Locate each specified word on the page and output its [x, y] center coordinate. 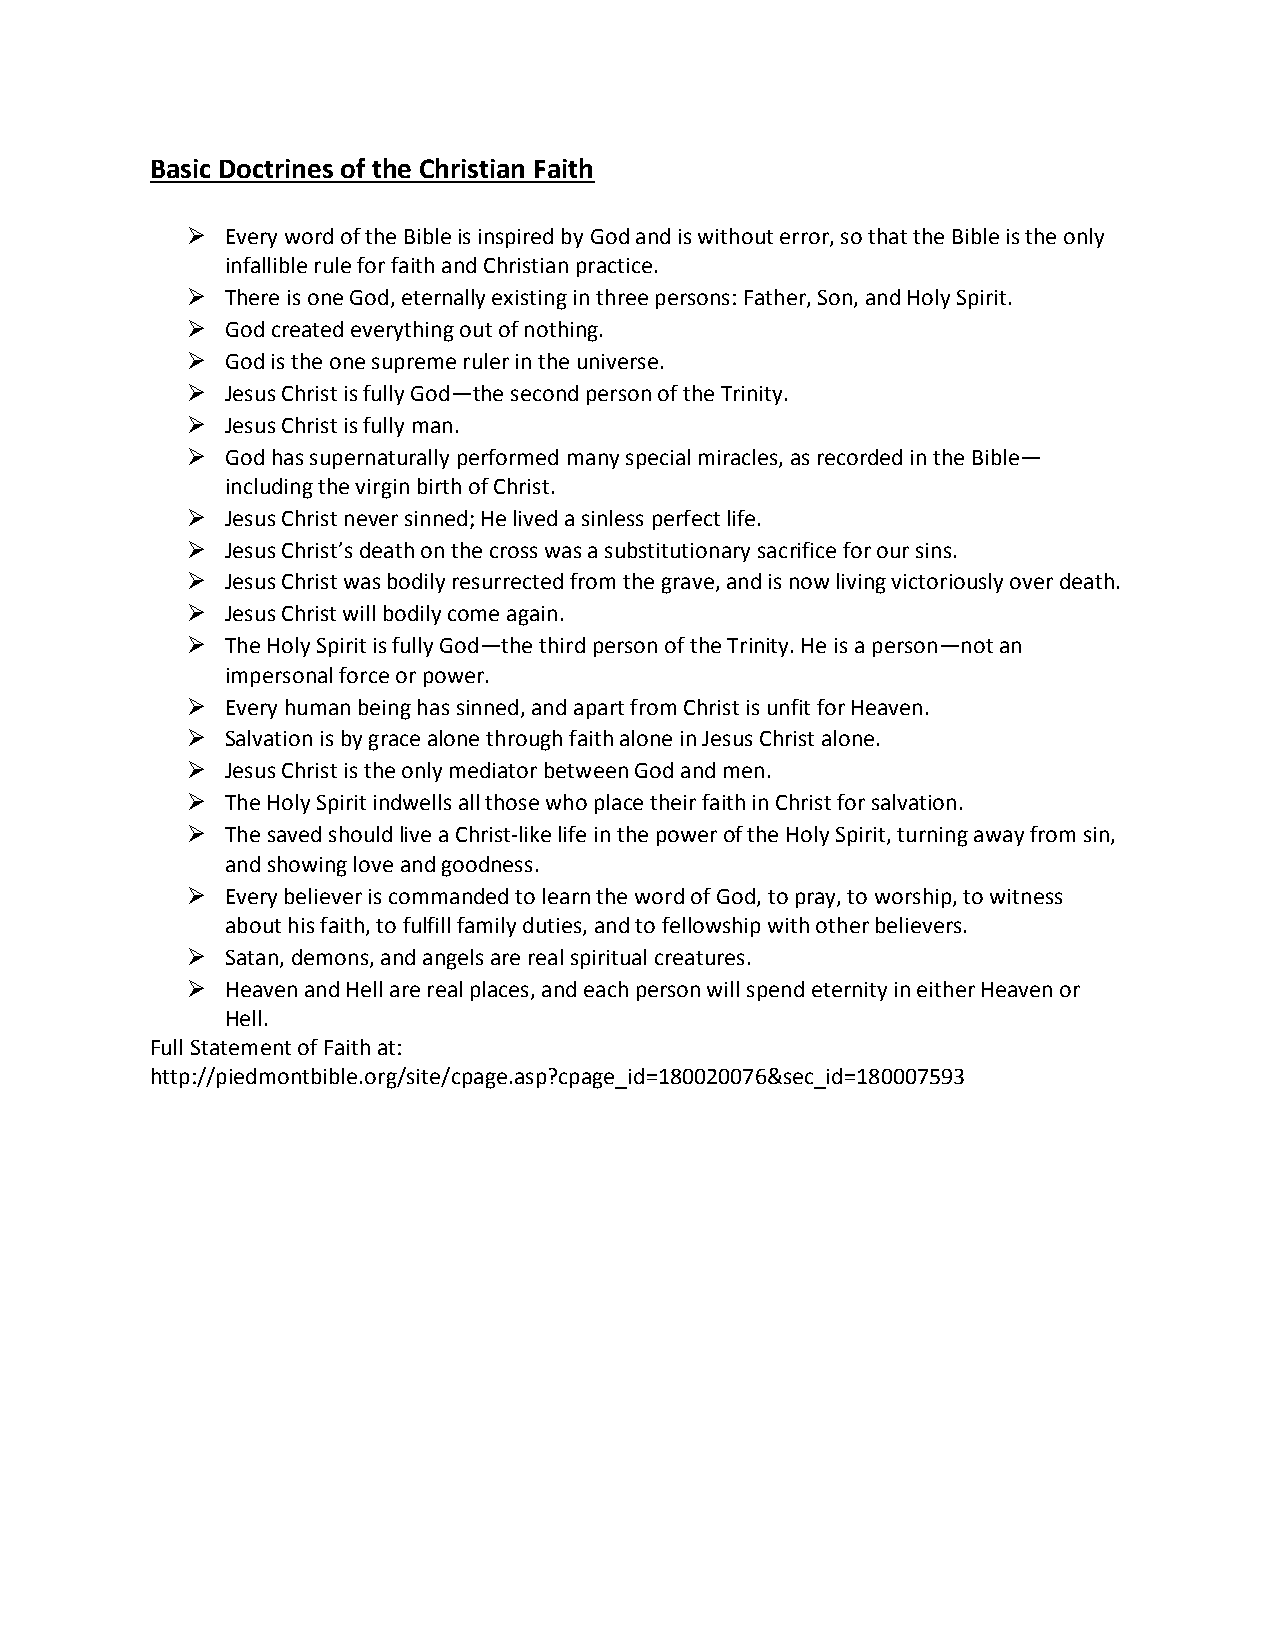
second [544, 393]
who [566, 802]
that [887, 236]
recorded [860, 457]
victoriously [947, 583]
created [307, 329]
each [606, 989]
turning [932, 837]
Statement [241, 1047]
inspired [516, 238]
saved [294, 834]
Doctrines [276, 168]
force [364, 675]
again [532, 616]
